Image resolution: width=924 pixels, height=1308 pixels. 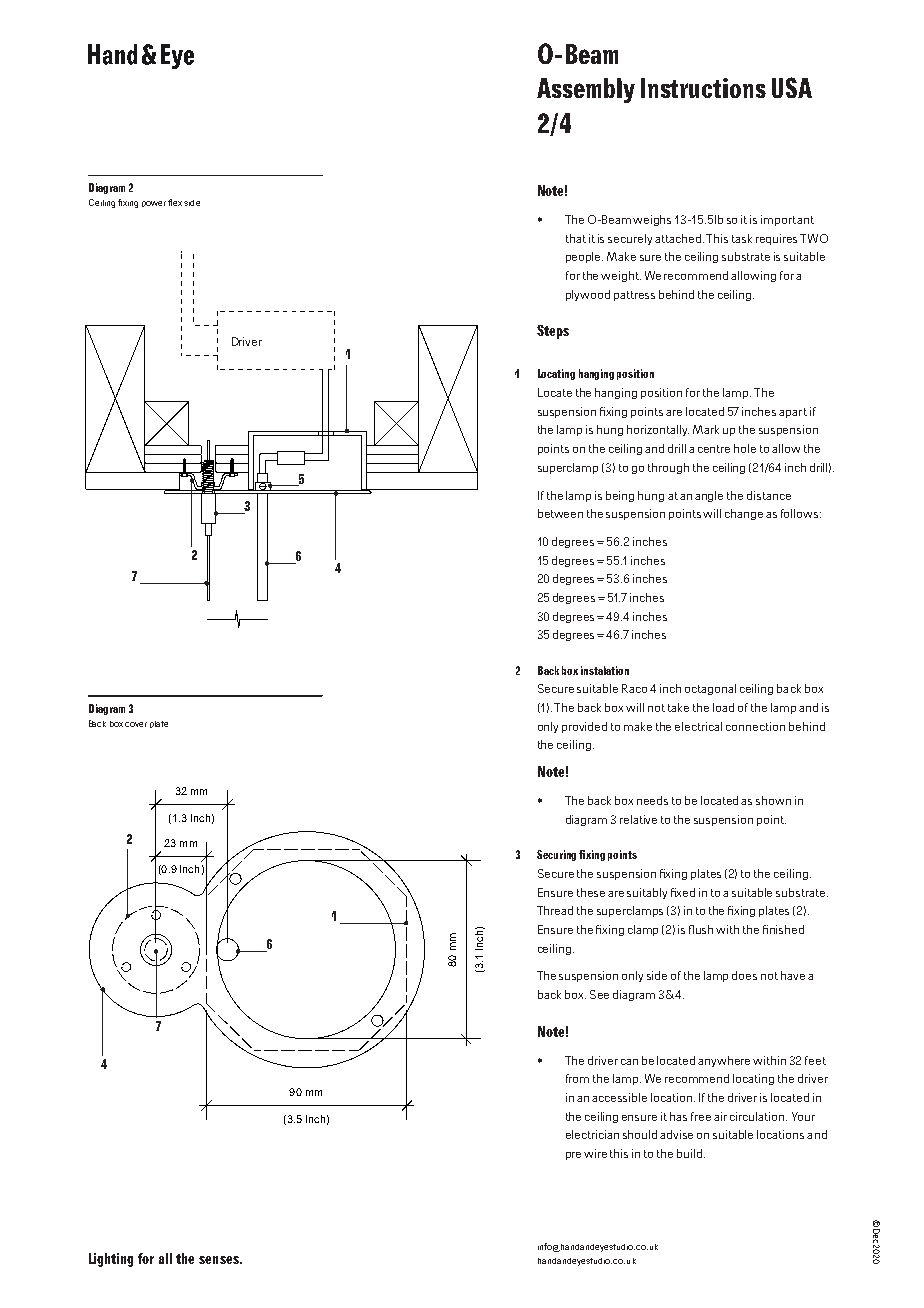 I want to click on flex, so click(x=175, y=202).
